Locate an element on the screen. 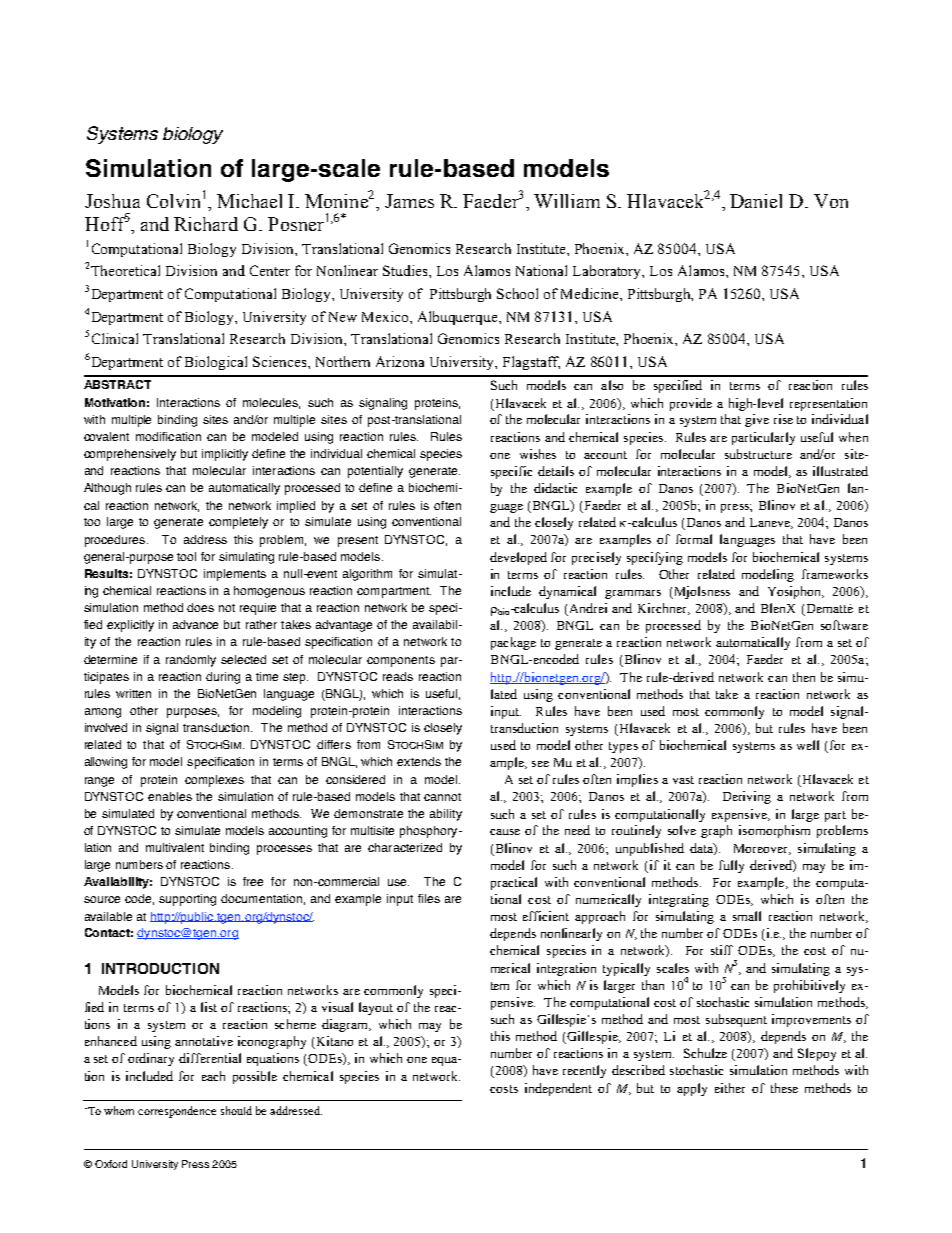 This screenshot has height=1233, width=952. Richard is located at coordinates (206, 224).
